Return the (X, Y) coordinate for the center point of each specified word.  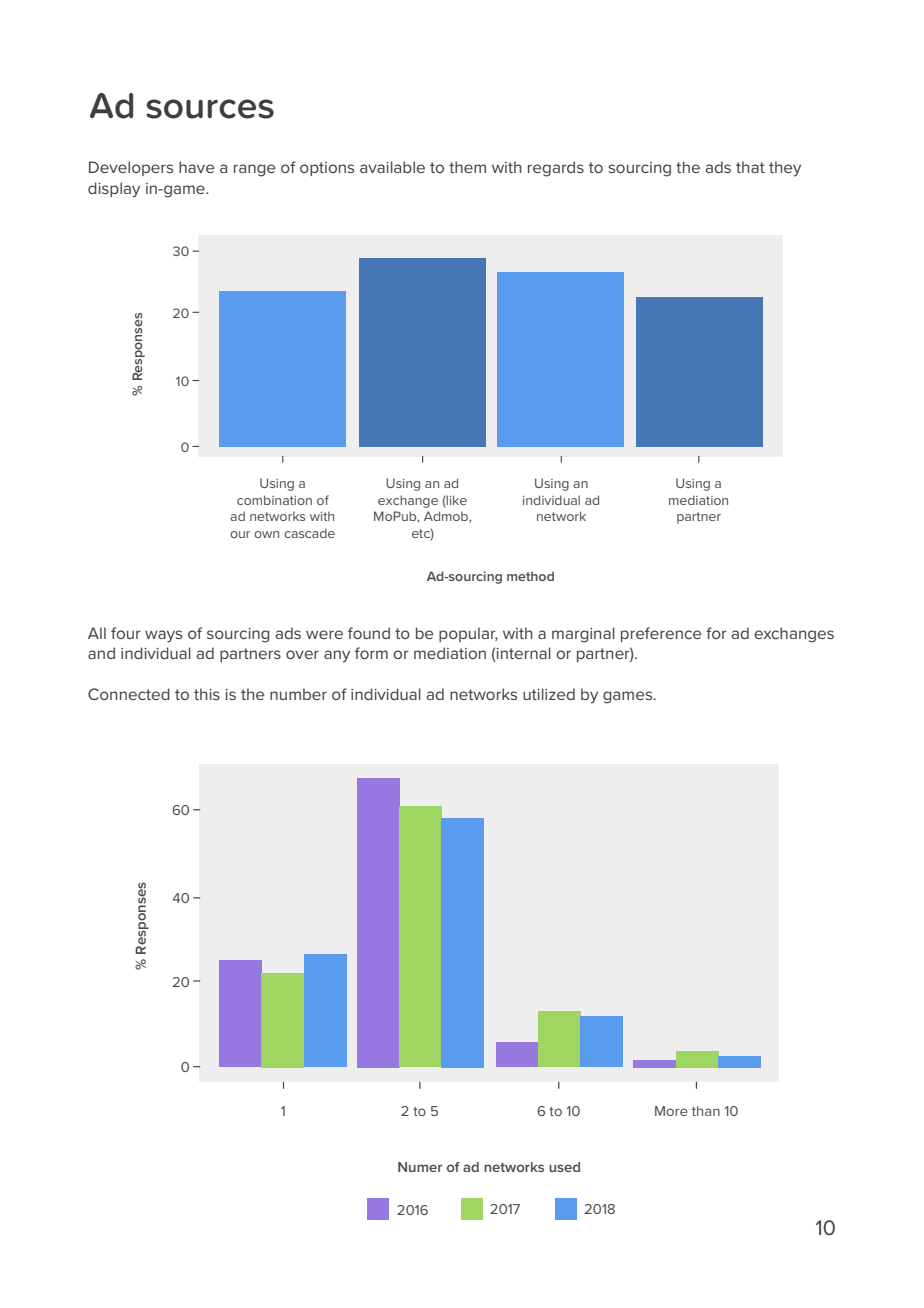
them (467, 167)
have (196, 167)
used (564, 1167)
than (706, 1111)
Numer (420, 1167)
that (750, 167)
